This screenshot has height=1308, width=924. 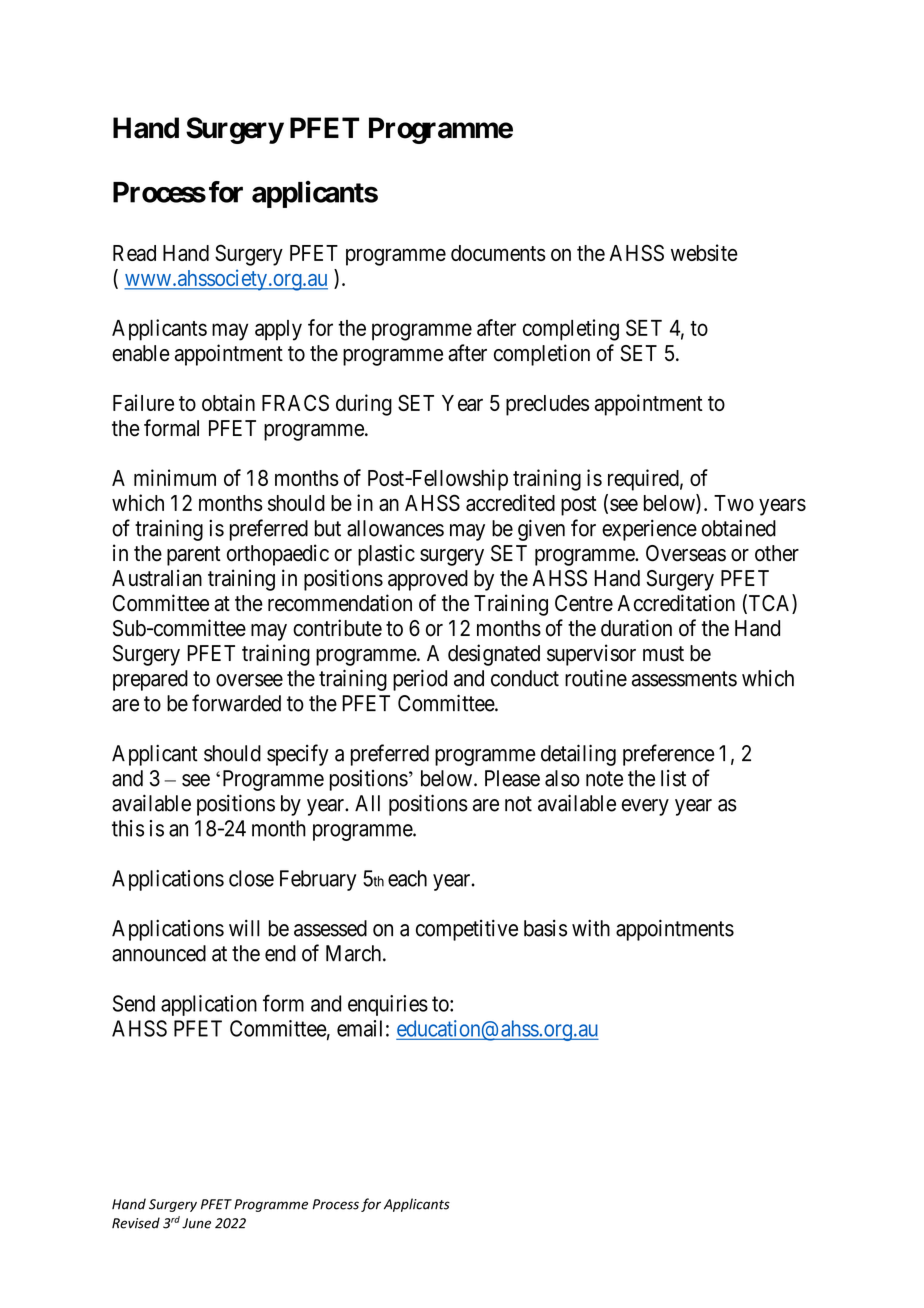 I want to click on website, so click(x=704, y=252).
